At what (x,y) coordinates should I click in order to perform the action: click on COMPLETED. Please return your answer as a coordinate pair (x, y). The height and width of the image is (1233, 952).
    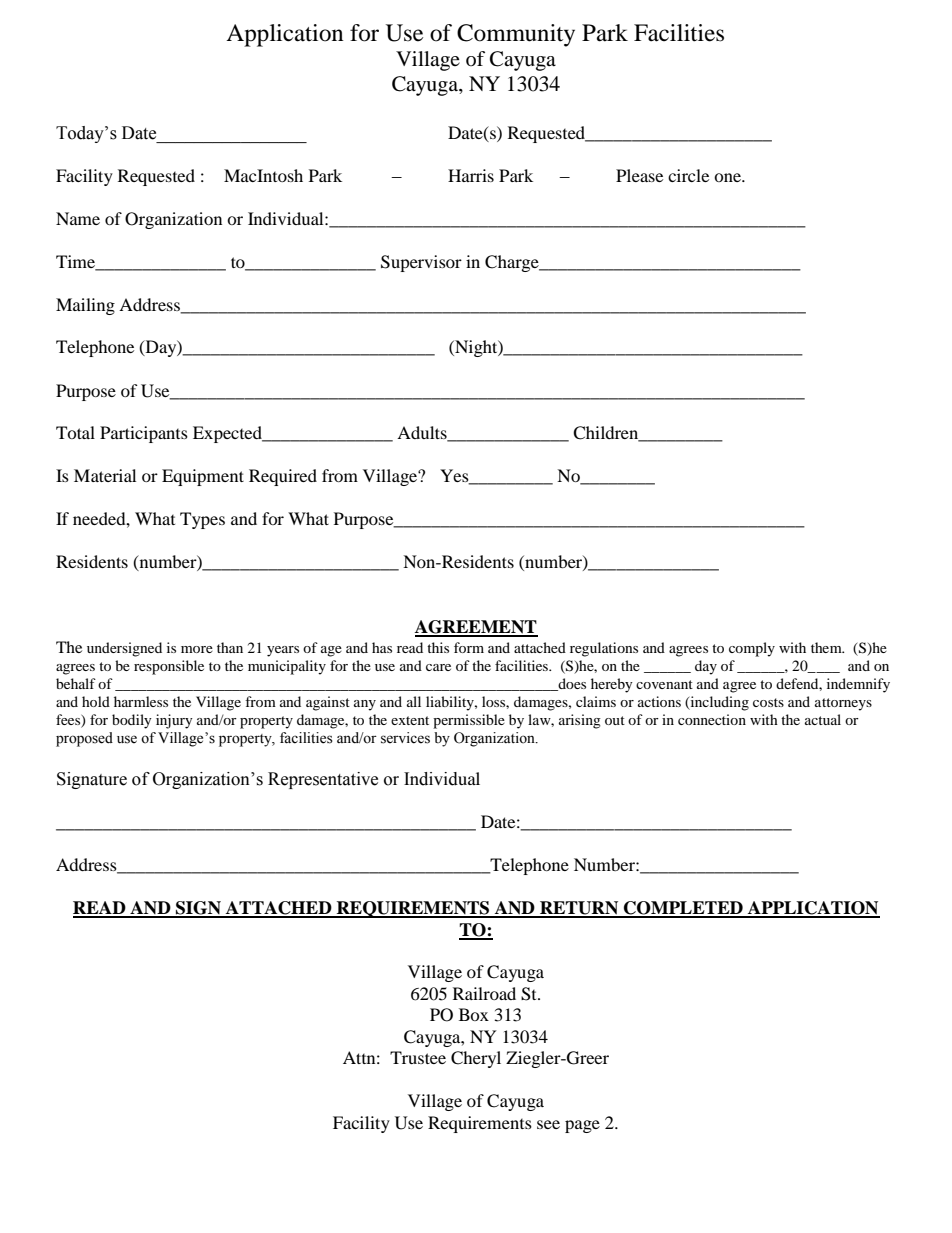
    Looking at the image, I should click on (683, 909).
